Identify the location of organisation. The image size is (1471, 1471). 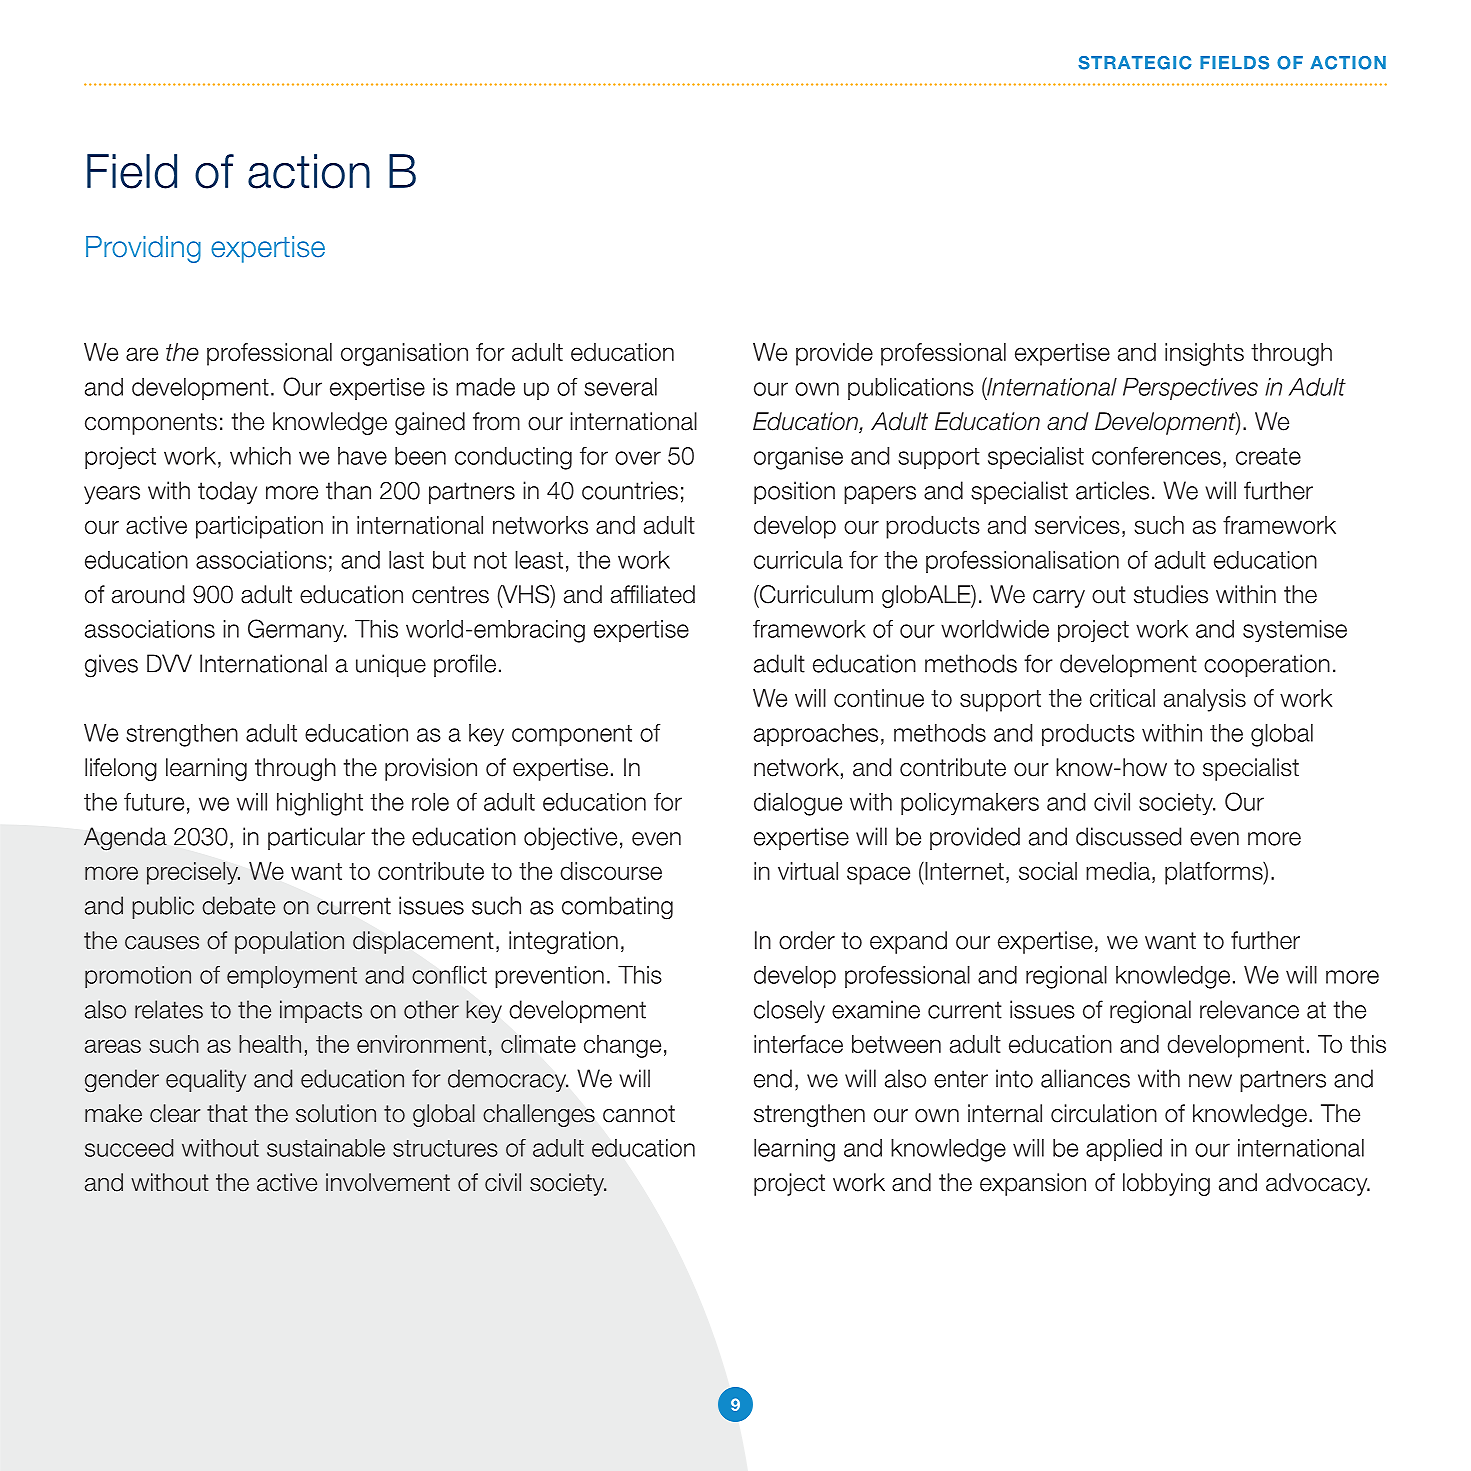
(404, 354).
